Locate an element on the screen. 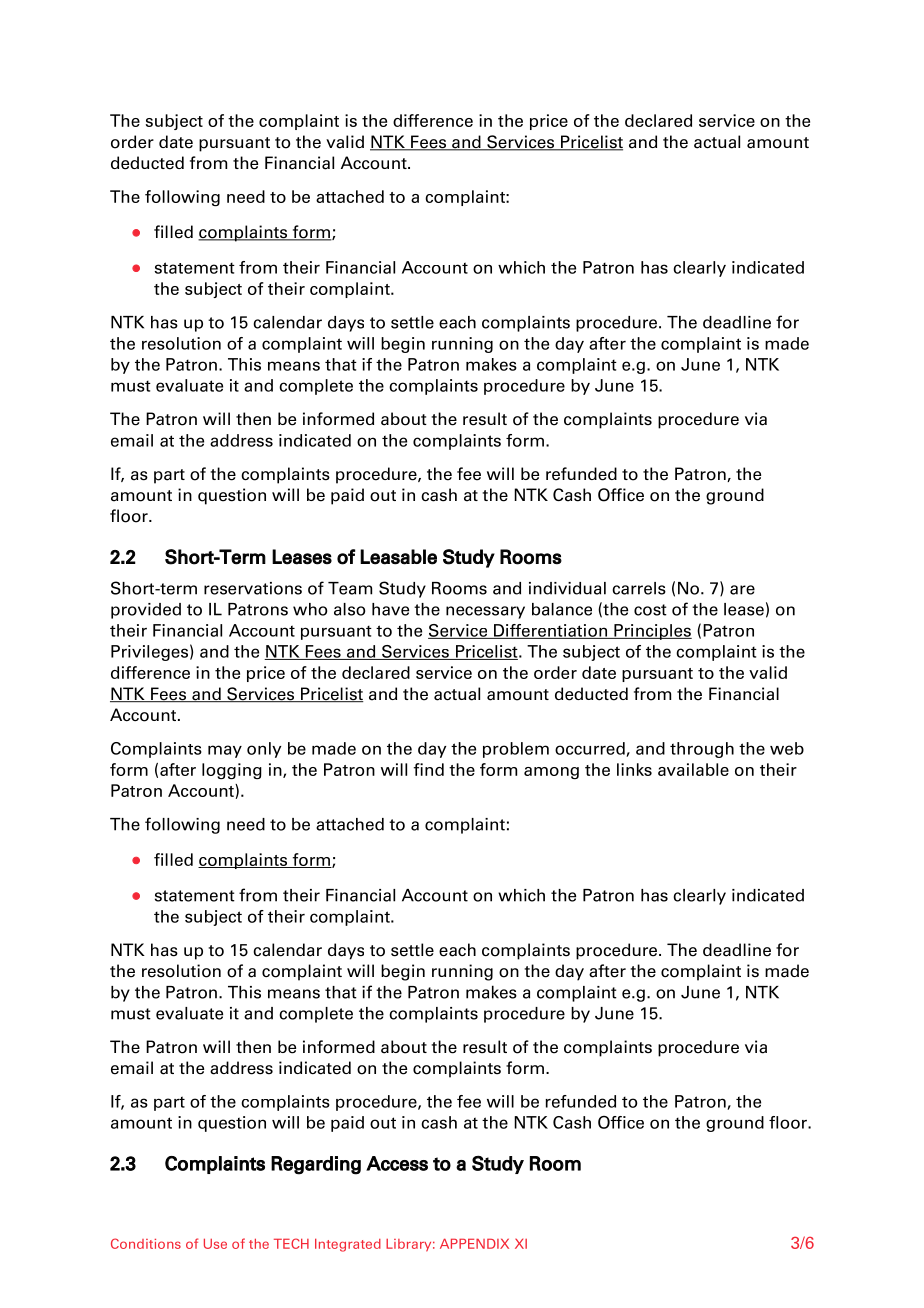 This screenshot has width=924, height=1308. APPENDIX is located at coordinates (474, 1243).
